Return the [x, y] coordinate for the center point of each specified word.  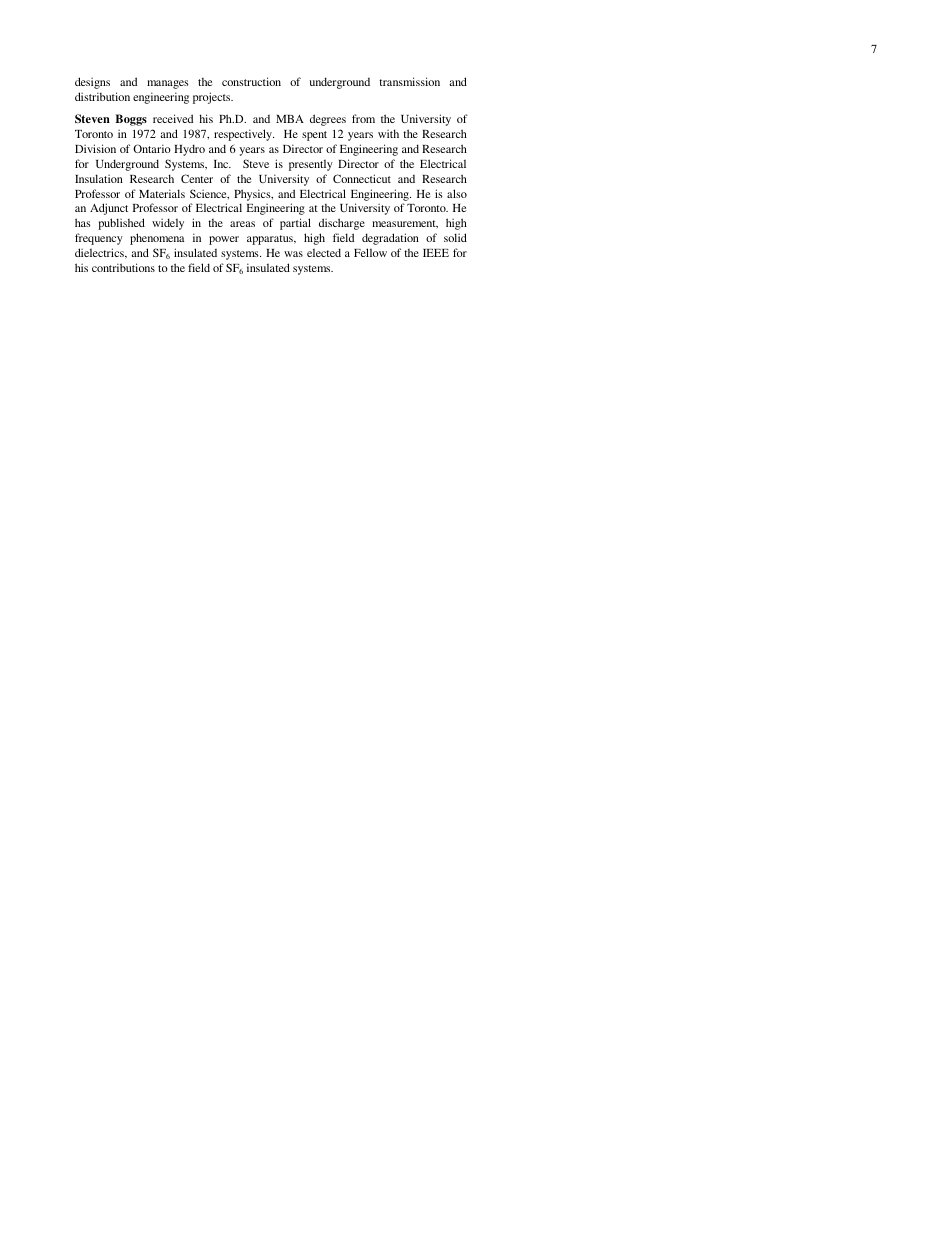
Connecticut [362, 178]
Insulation [99, 178]
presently [311, 165]
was [293, 254]
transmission [409, 81]
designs [92, 83]
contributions [123, 267]
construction [251, 81]
